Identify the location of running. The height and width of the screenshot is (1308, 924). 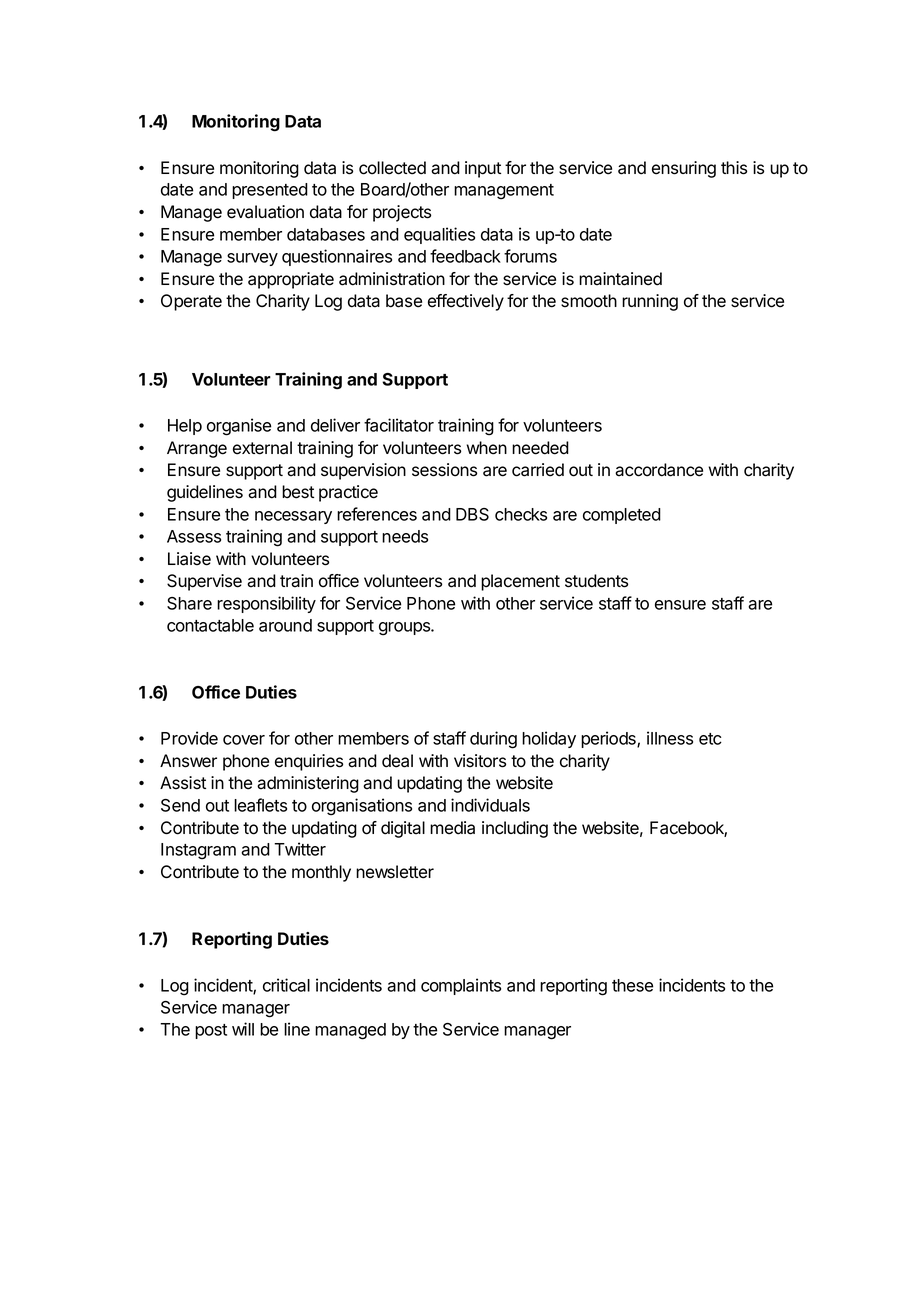
(650, 302).
